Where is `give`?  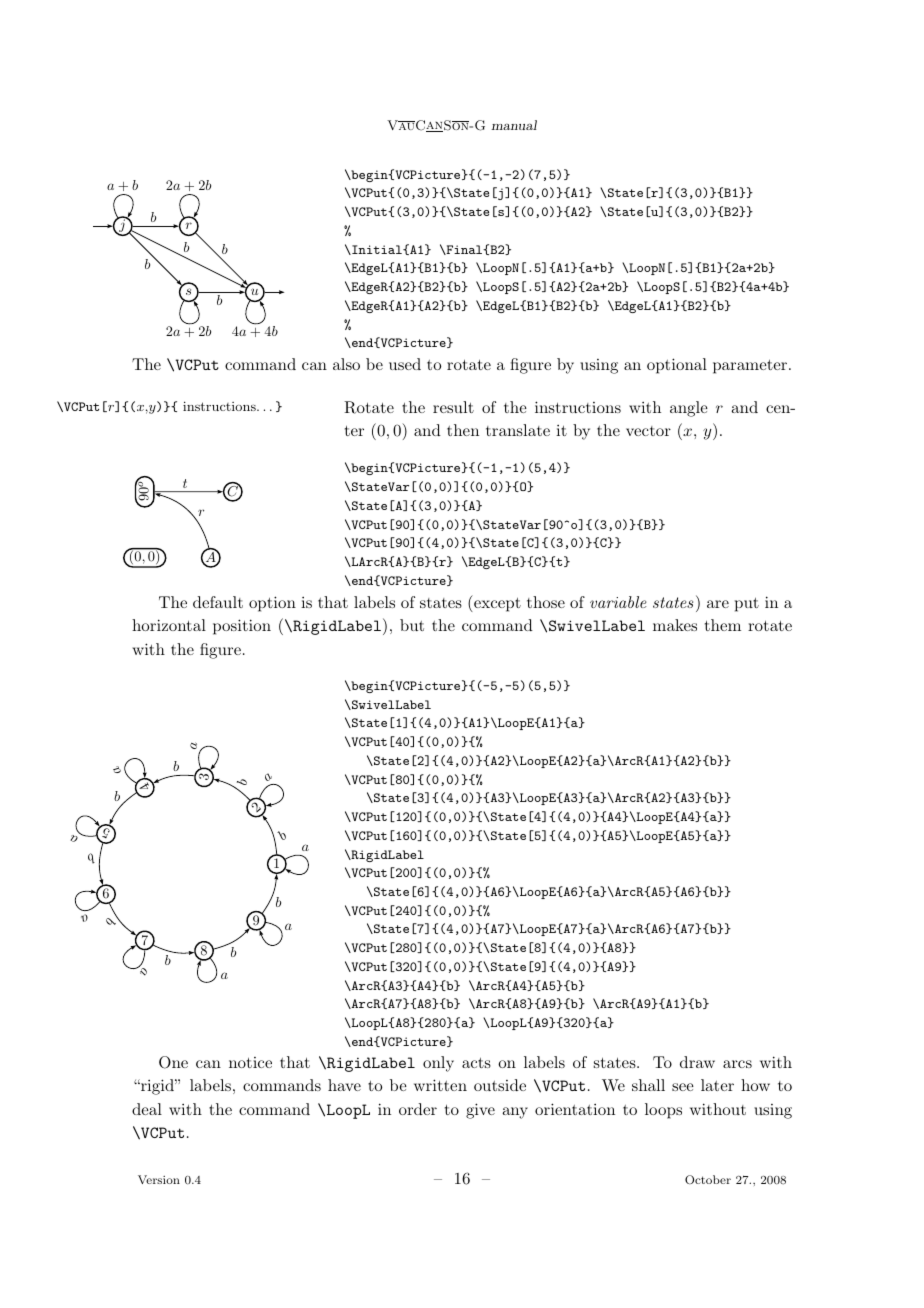 give is located at coordinates (480, 1111).
